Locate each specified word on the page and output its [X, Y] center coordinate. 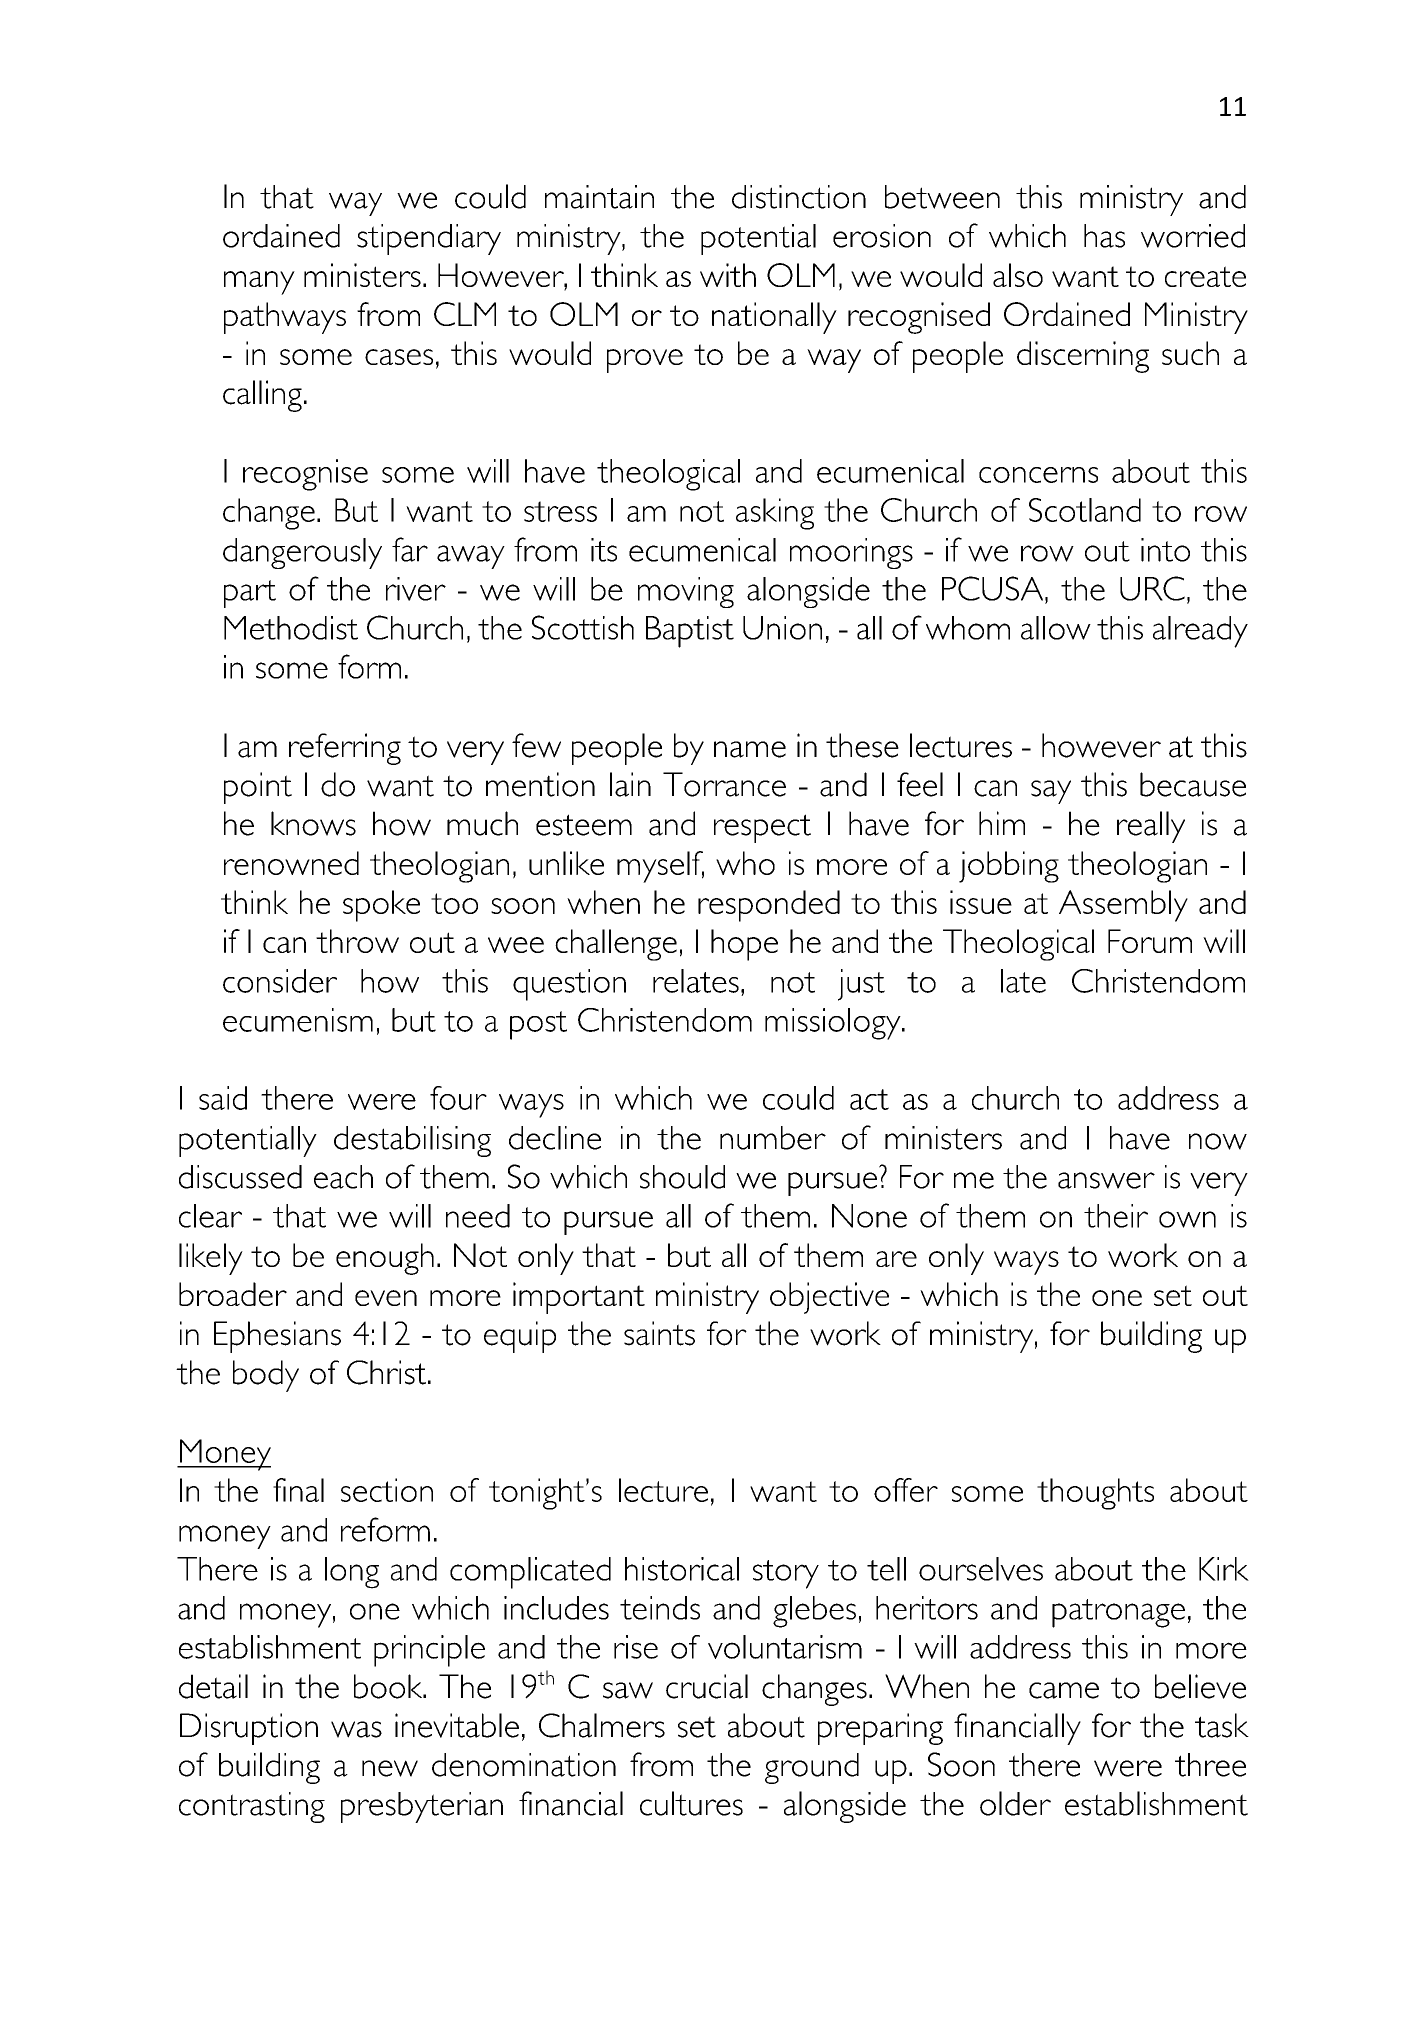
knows [313, 823]
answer [1106, 1180]
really [1151, 827]
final [298, 1490]
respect [762, 828]
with [728, 275]
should [682, 1177]
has [1104, 236]
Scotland [1085, 510]
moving [686, 592]
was [356, 1729]
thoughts [1095, 1494]
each [343, 1177]
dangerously [302, 553]
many [259, 283]
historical [682, 1569]
